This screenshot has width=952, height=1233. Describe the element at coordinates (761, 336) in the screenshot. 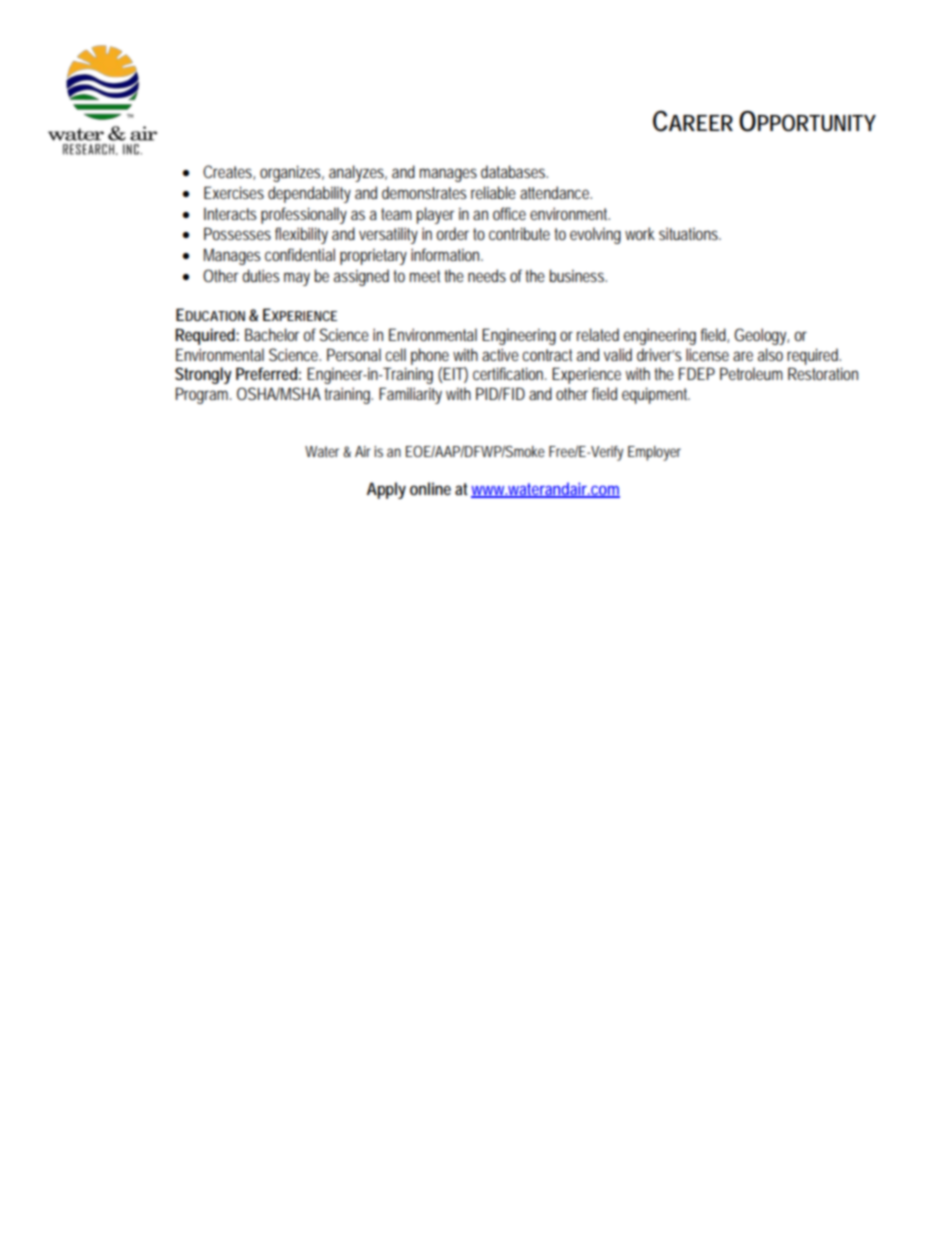

I see `Geology` at that location.
